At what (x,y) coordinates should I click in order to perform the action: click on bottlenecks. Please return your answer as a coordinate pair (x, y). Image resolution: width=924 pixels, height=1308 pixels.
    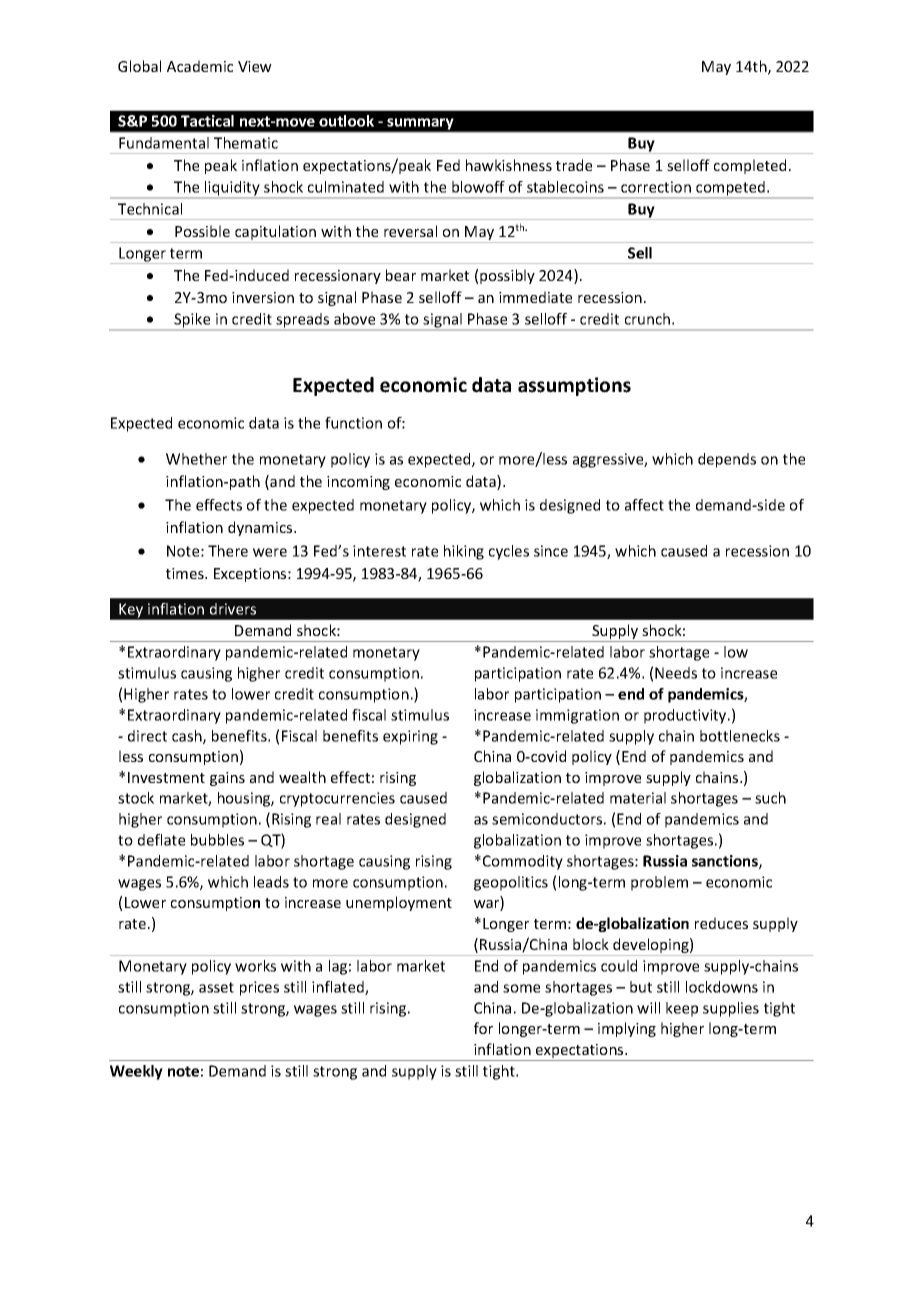
    Looking at the image, I should click on (740, 736).
